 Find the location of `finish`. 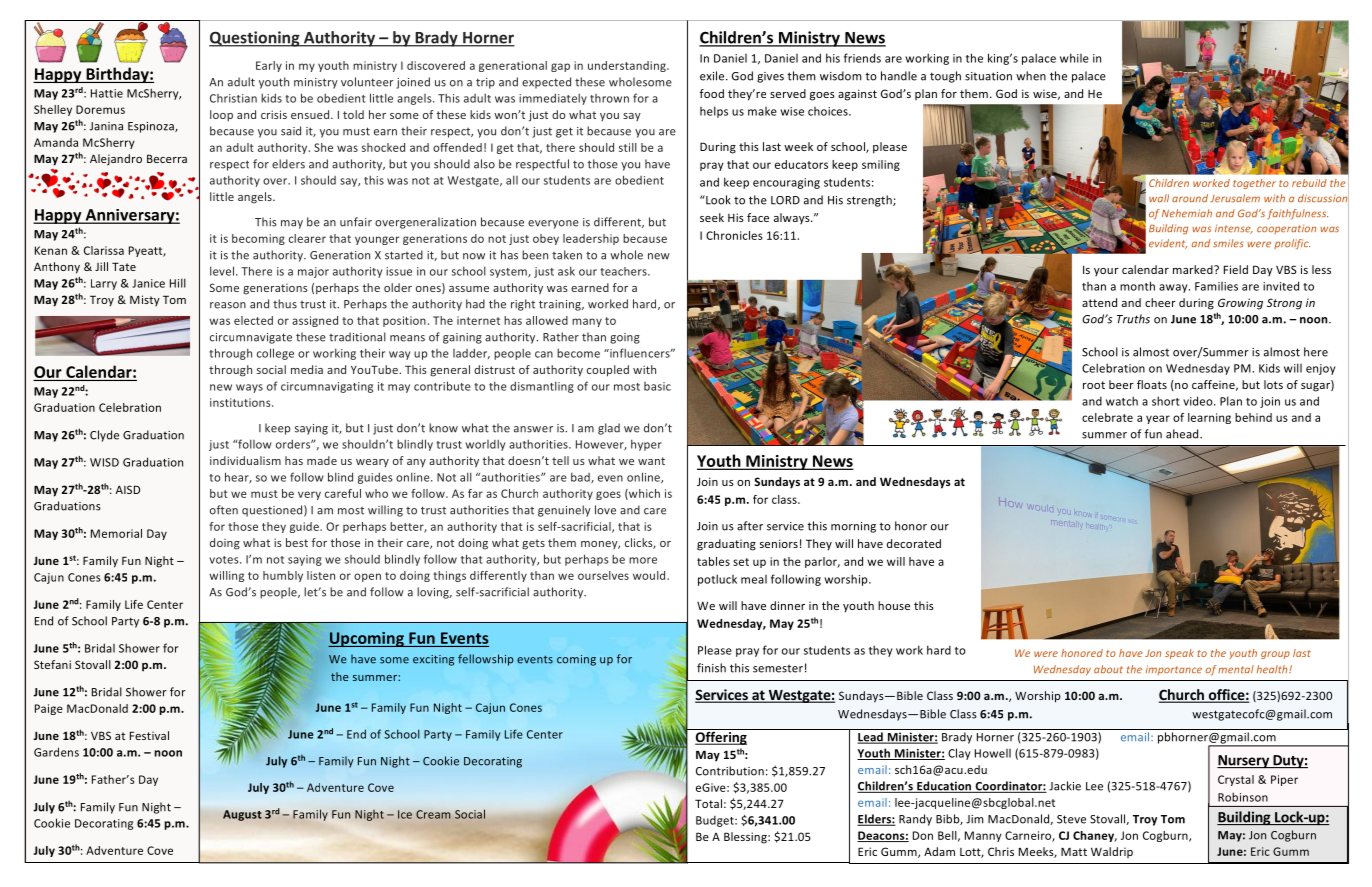

finish is located at coordinates (711, 668).
